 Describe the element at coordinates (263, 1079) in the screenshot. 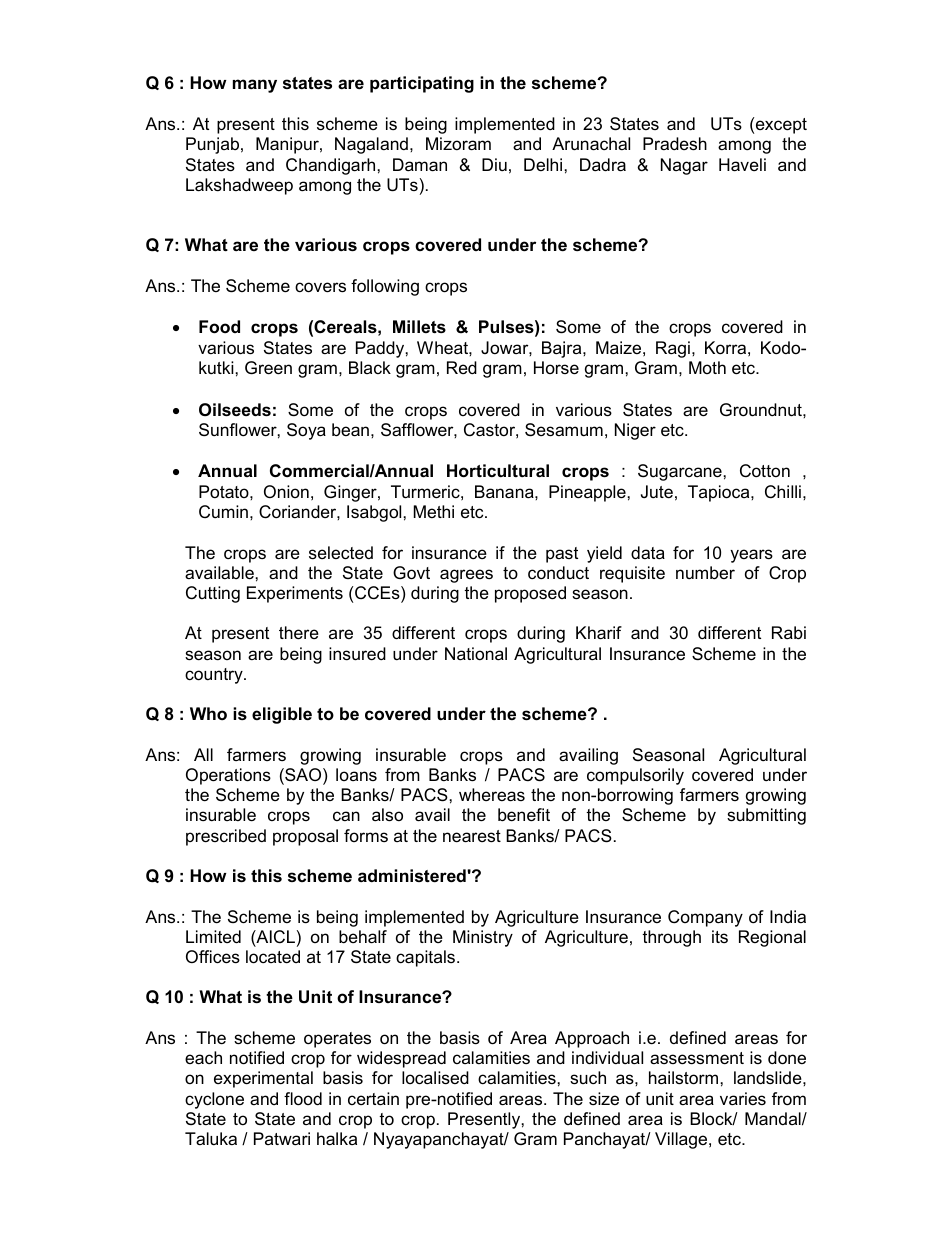

I see `experimental` at that location.
